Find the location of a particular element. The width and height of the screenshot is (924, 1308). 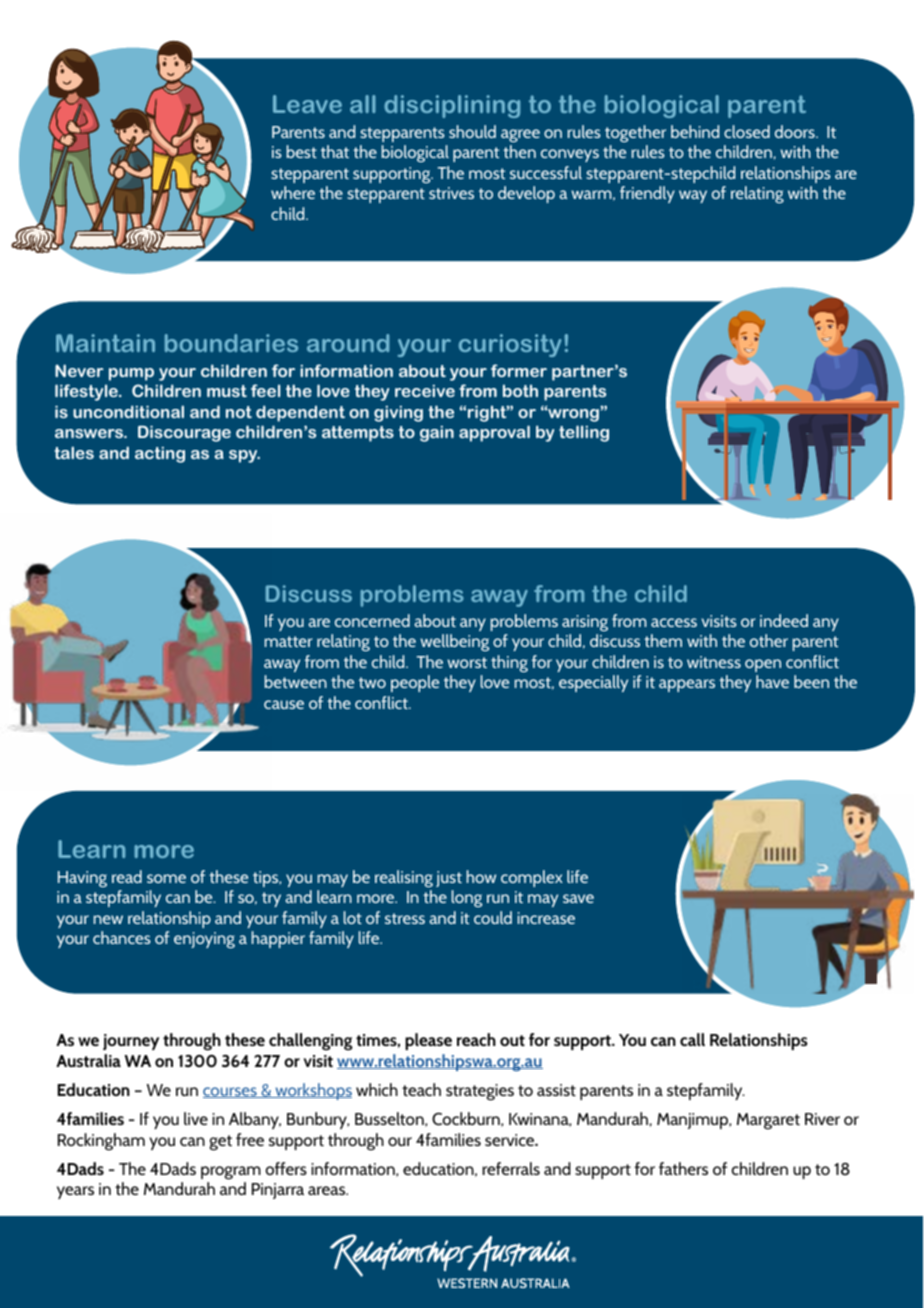

receive is located at coordinates (425, 391).
